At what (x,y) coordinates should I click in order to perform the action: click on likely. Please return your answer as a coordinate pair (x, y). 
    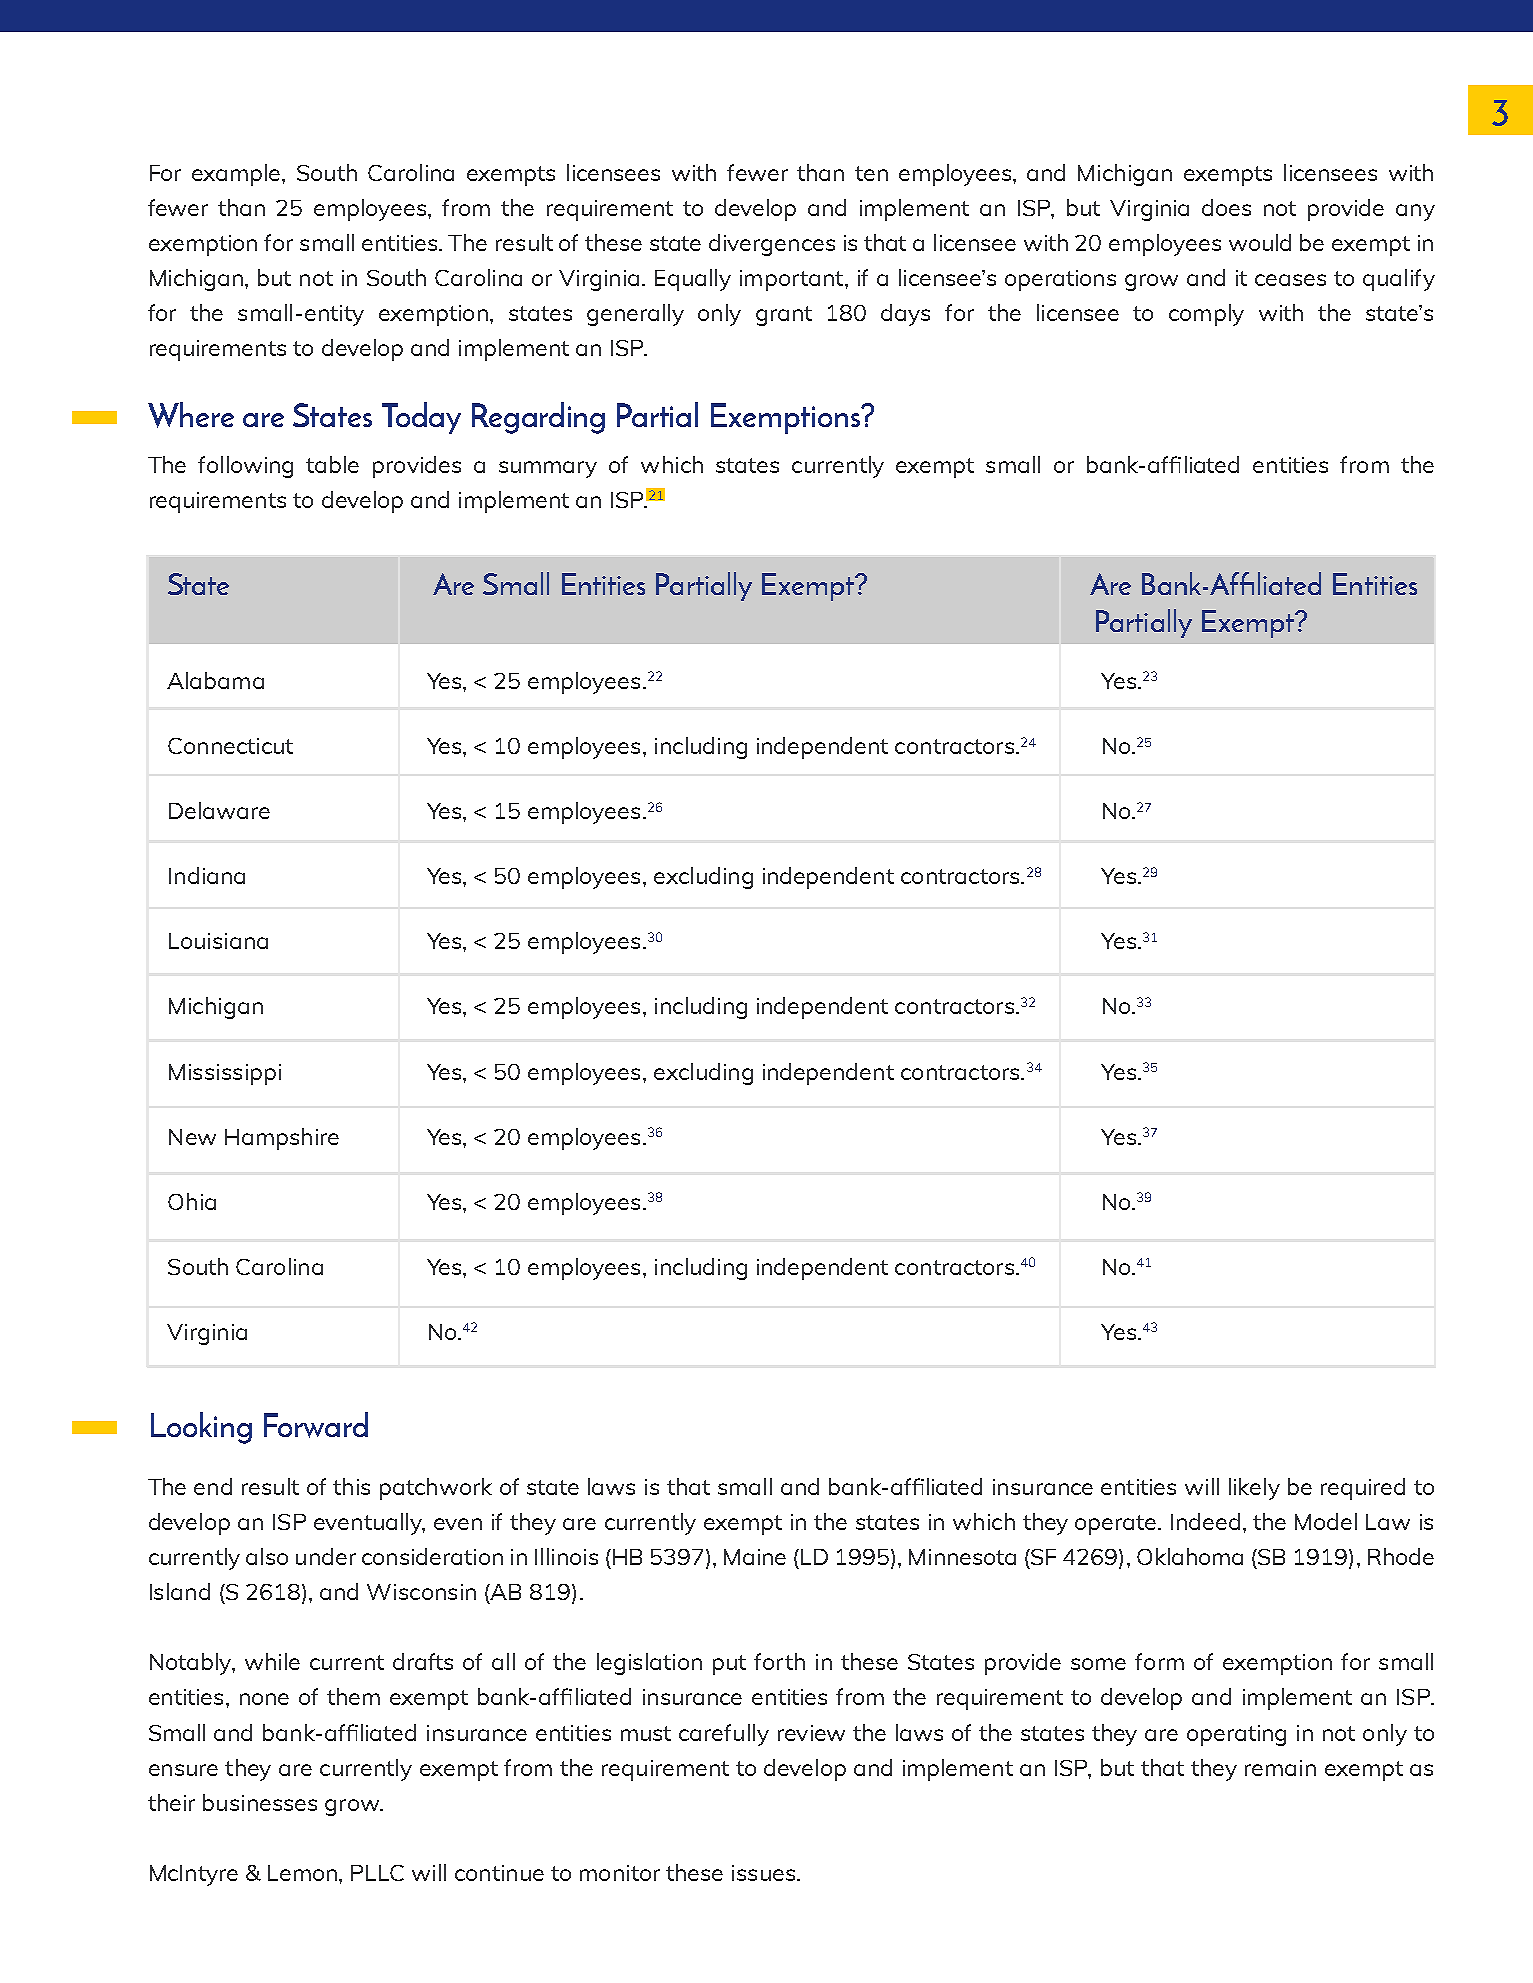
    Looking at the image, I should click on (1254, 1489).
